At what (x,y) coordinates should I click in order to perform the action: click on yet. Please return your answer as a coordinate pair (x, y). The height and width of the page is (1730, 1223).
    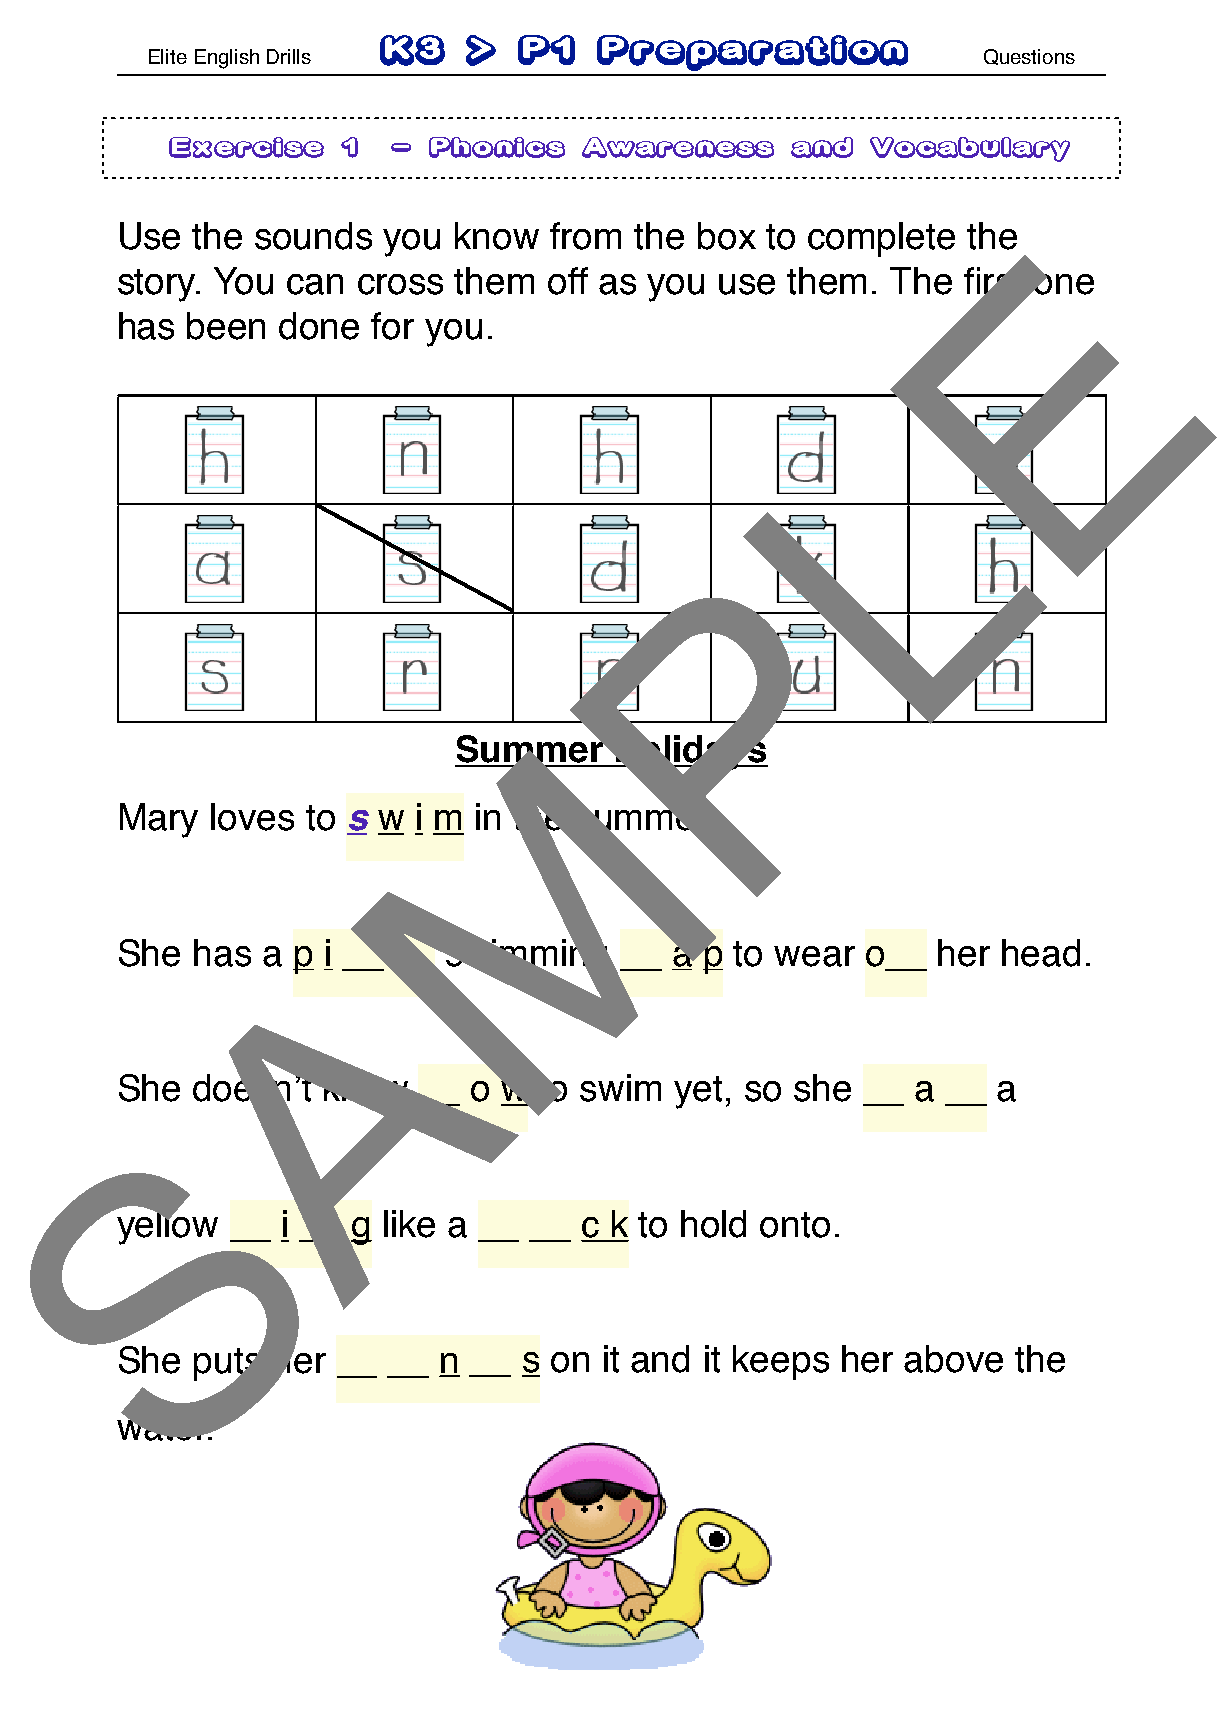
    Looking at the image, I should click on (698, 1092).
